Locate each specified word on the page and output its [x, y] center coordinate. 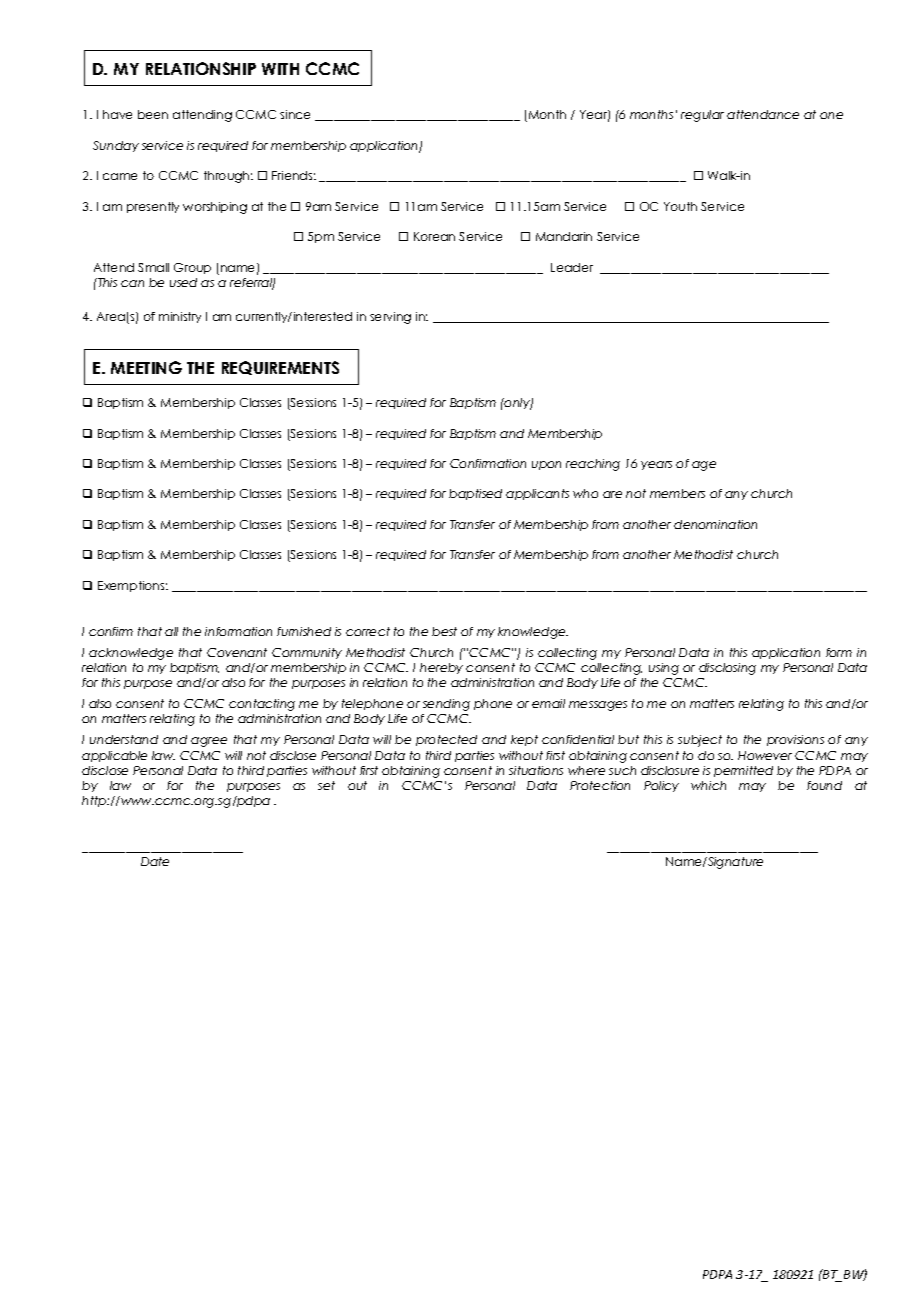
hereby [441, 668]
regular [702, 116]
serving [390, 318]
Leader [572, 267]
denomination [715, 524]
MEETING [146, 367]
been [153, 114]
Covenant [237, 652]
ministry [180, 317]
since [295, 114]
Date [155, 861]
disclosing [727, 669]
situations [536, 770]
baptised [475, 494]
